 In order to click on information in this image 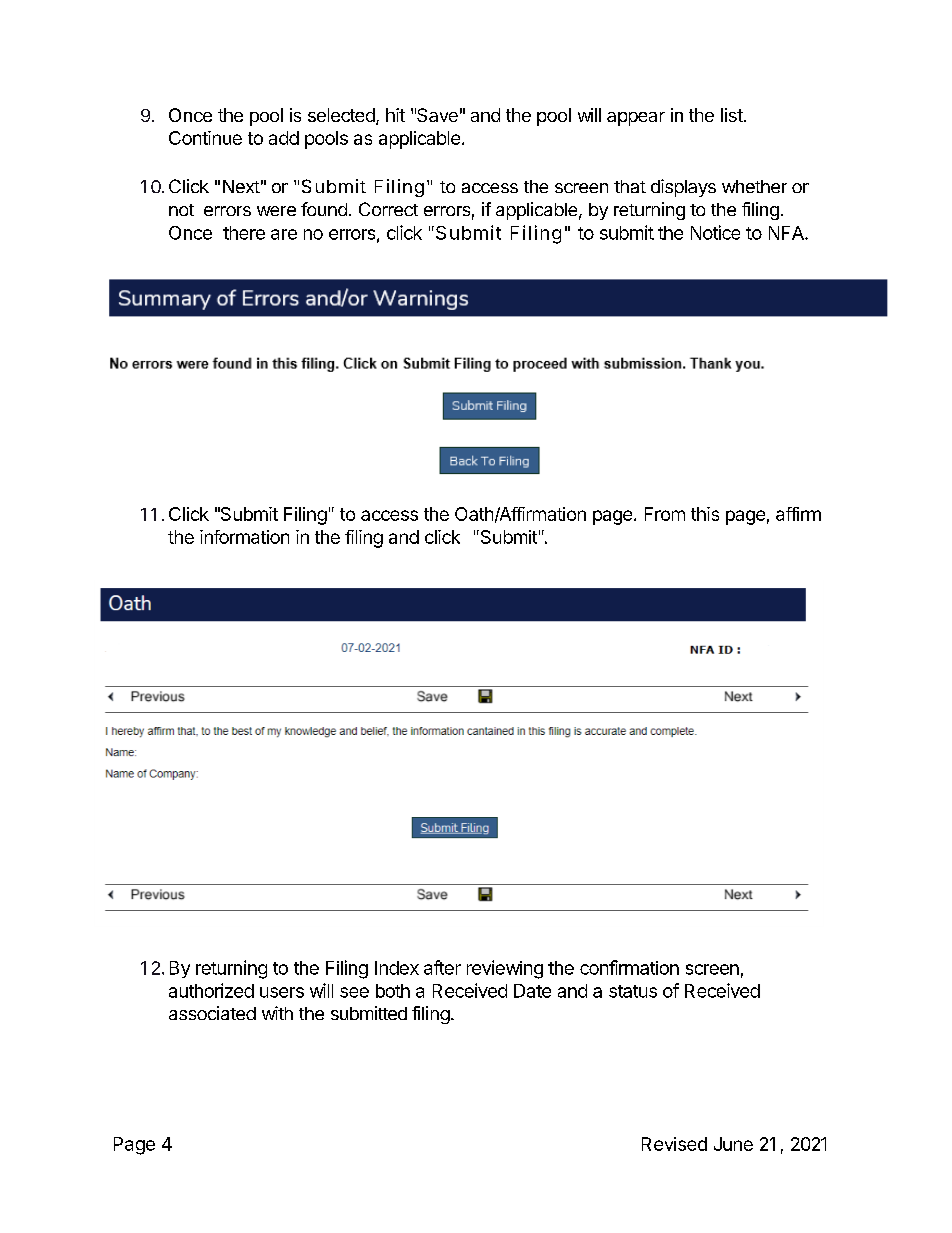, I will do `click(244, 537)`.
